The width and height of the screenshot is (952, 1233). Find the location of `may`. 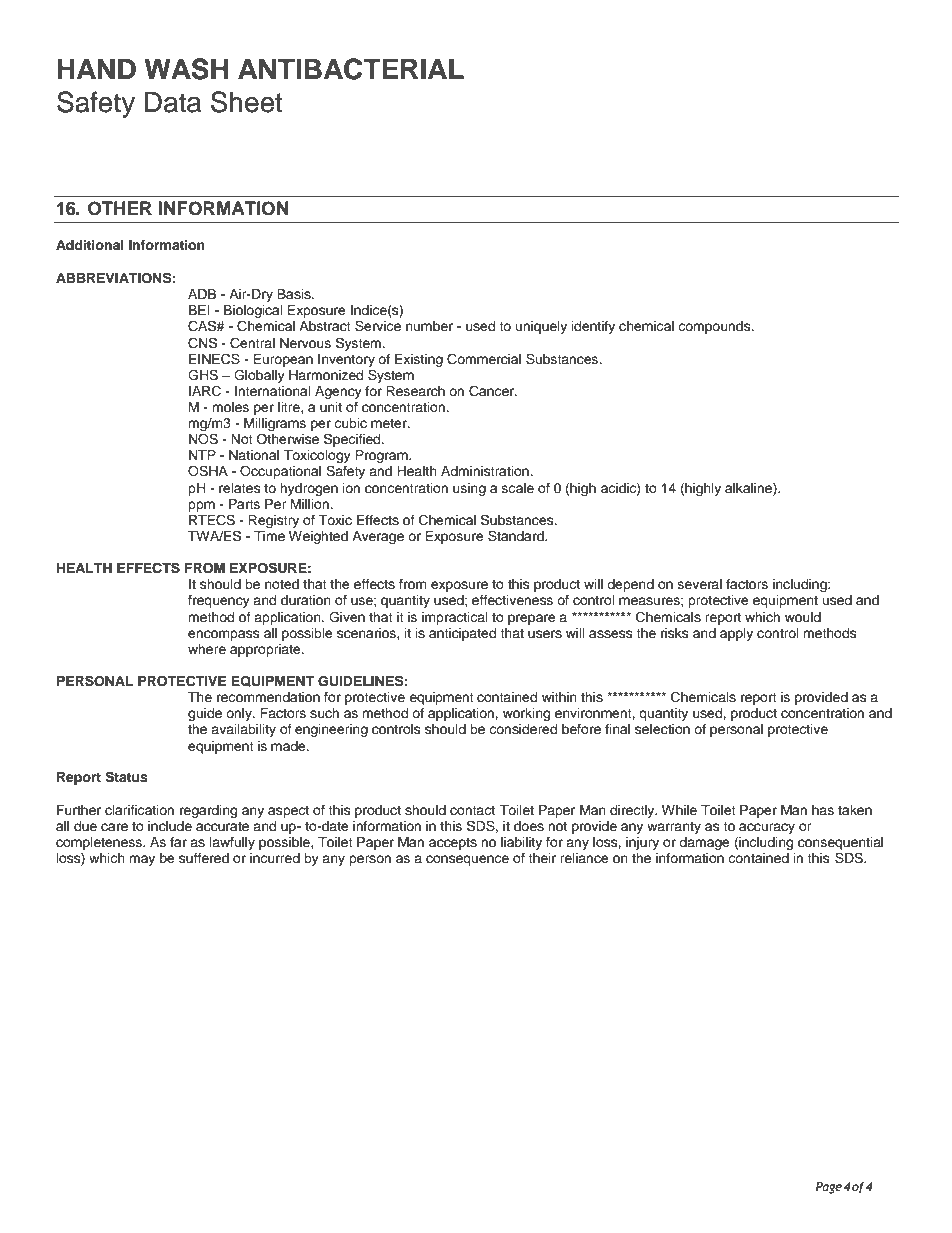

may is located at coordinates (142, 860).
